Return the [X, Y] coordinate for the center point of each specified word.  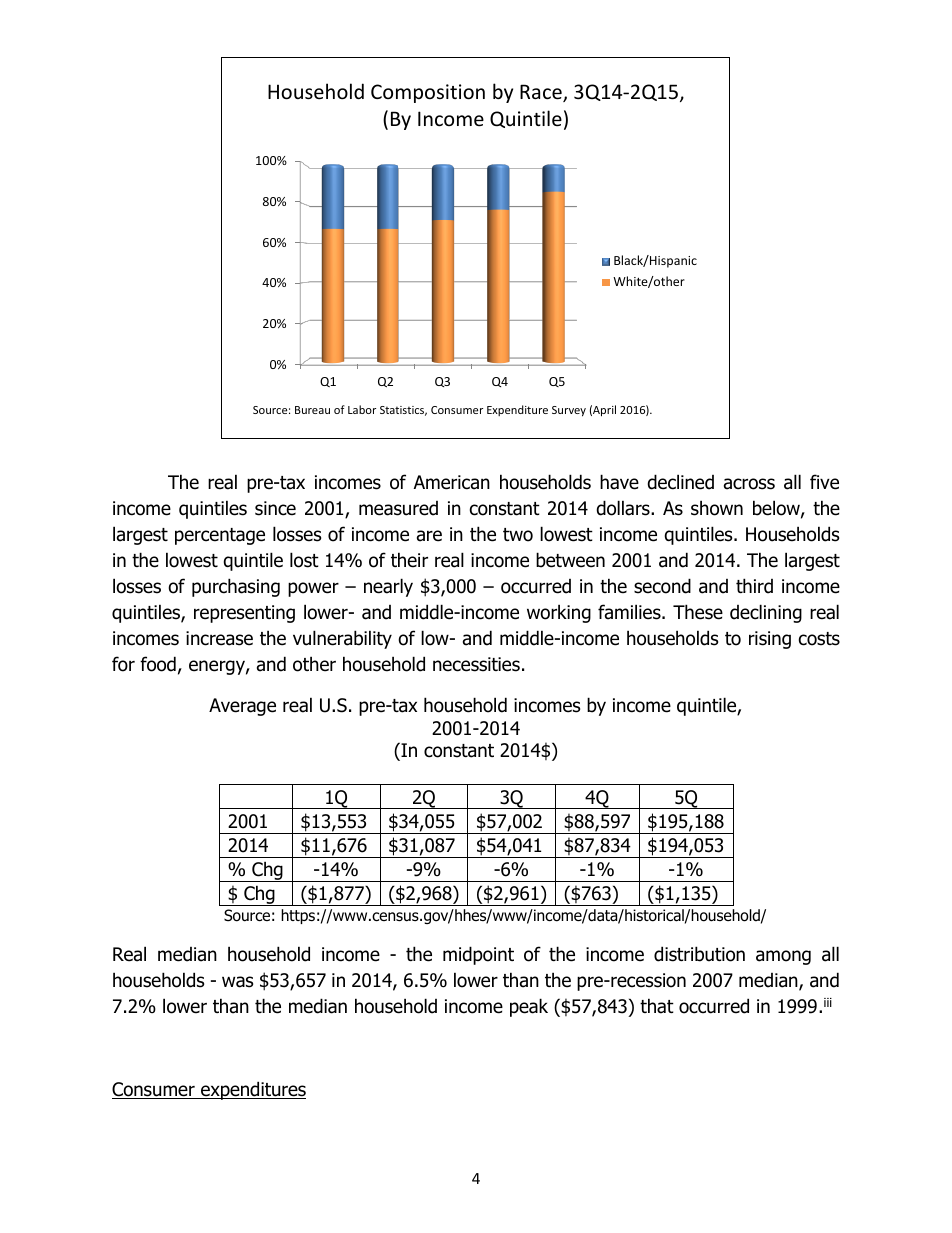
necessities [476, 664]
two [518, 535]
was [237, 982]
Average [242, 707]
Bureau [312, 410]
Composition [428, 93]
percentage [220, 536]
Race [542, 93]
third [754, 586]
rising [770, 640]
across [749, 484]
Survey [569, 411]
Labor [362, 409]
